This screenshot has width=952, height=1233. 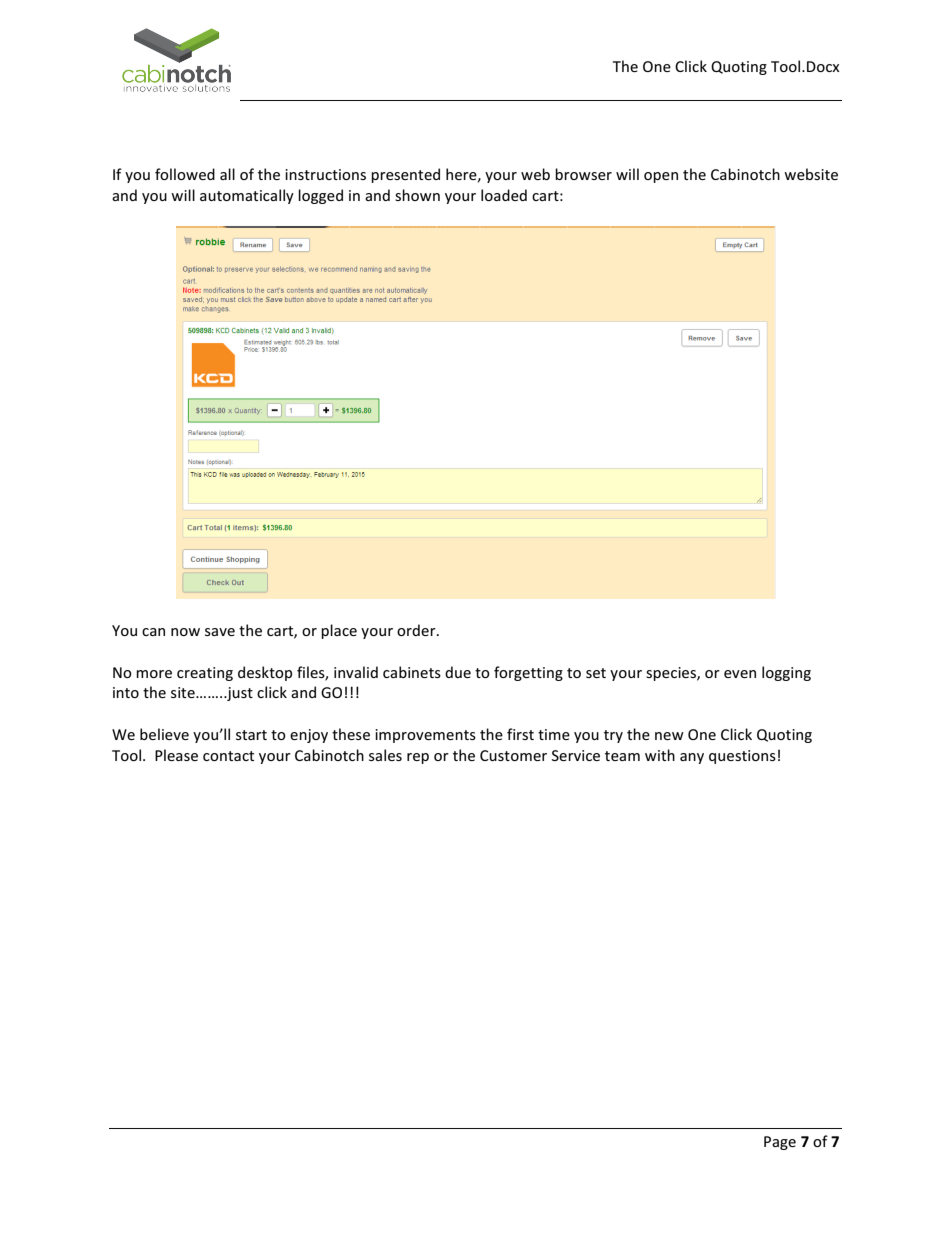 I want to click on even, so click(x=740, y=674).
